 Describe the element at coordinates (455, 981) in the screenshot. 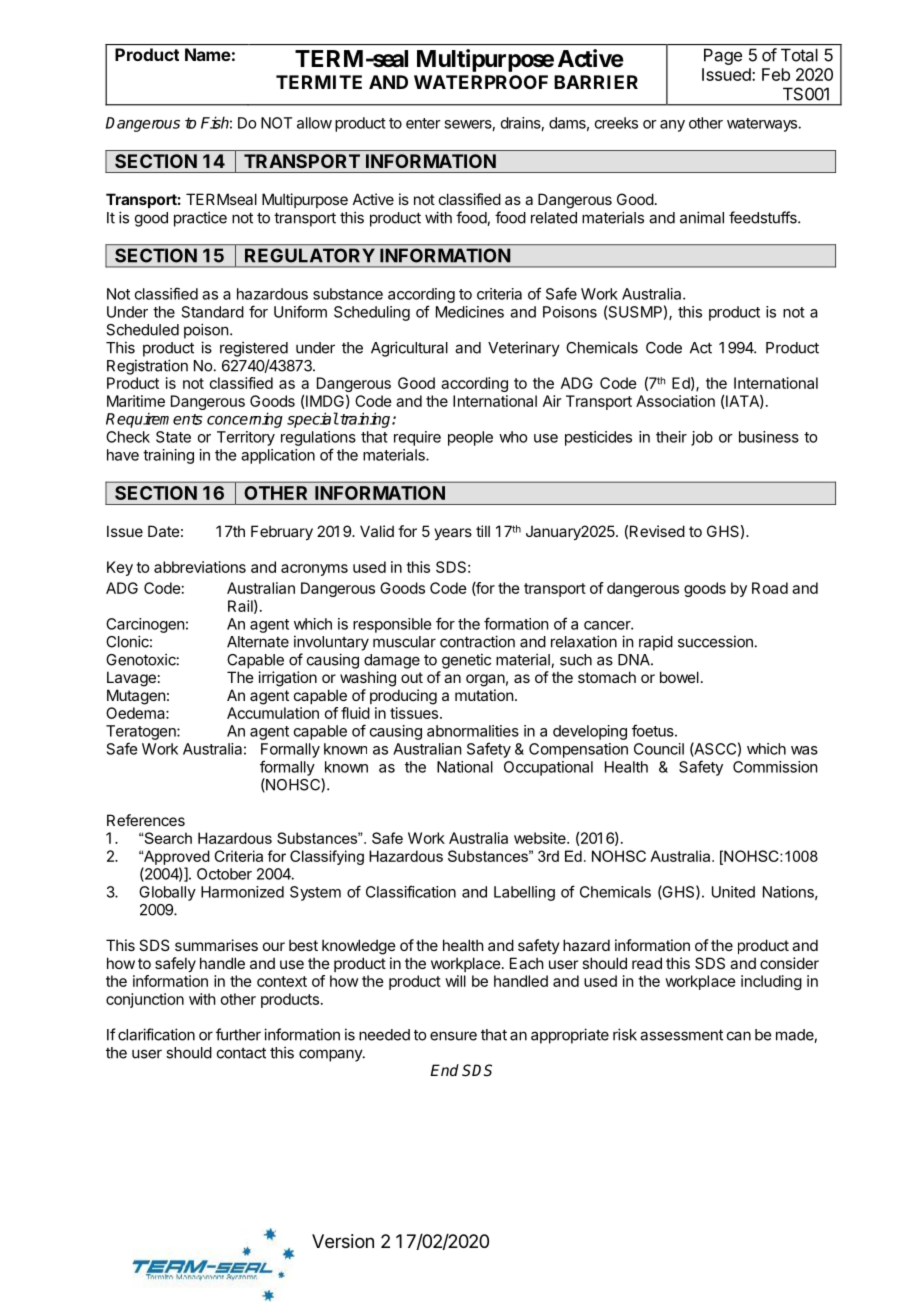

I see `will` at that location.
